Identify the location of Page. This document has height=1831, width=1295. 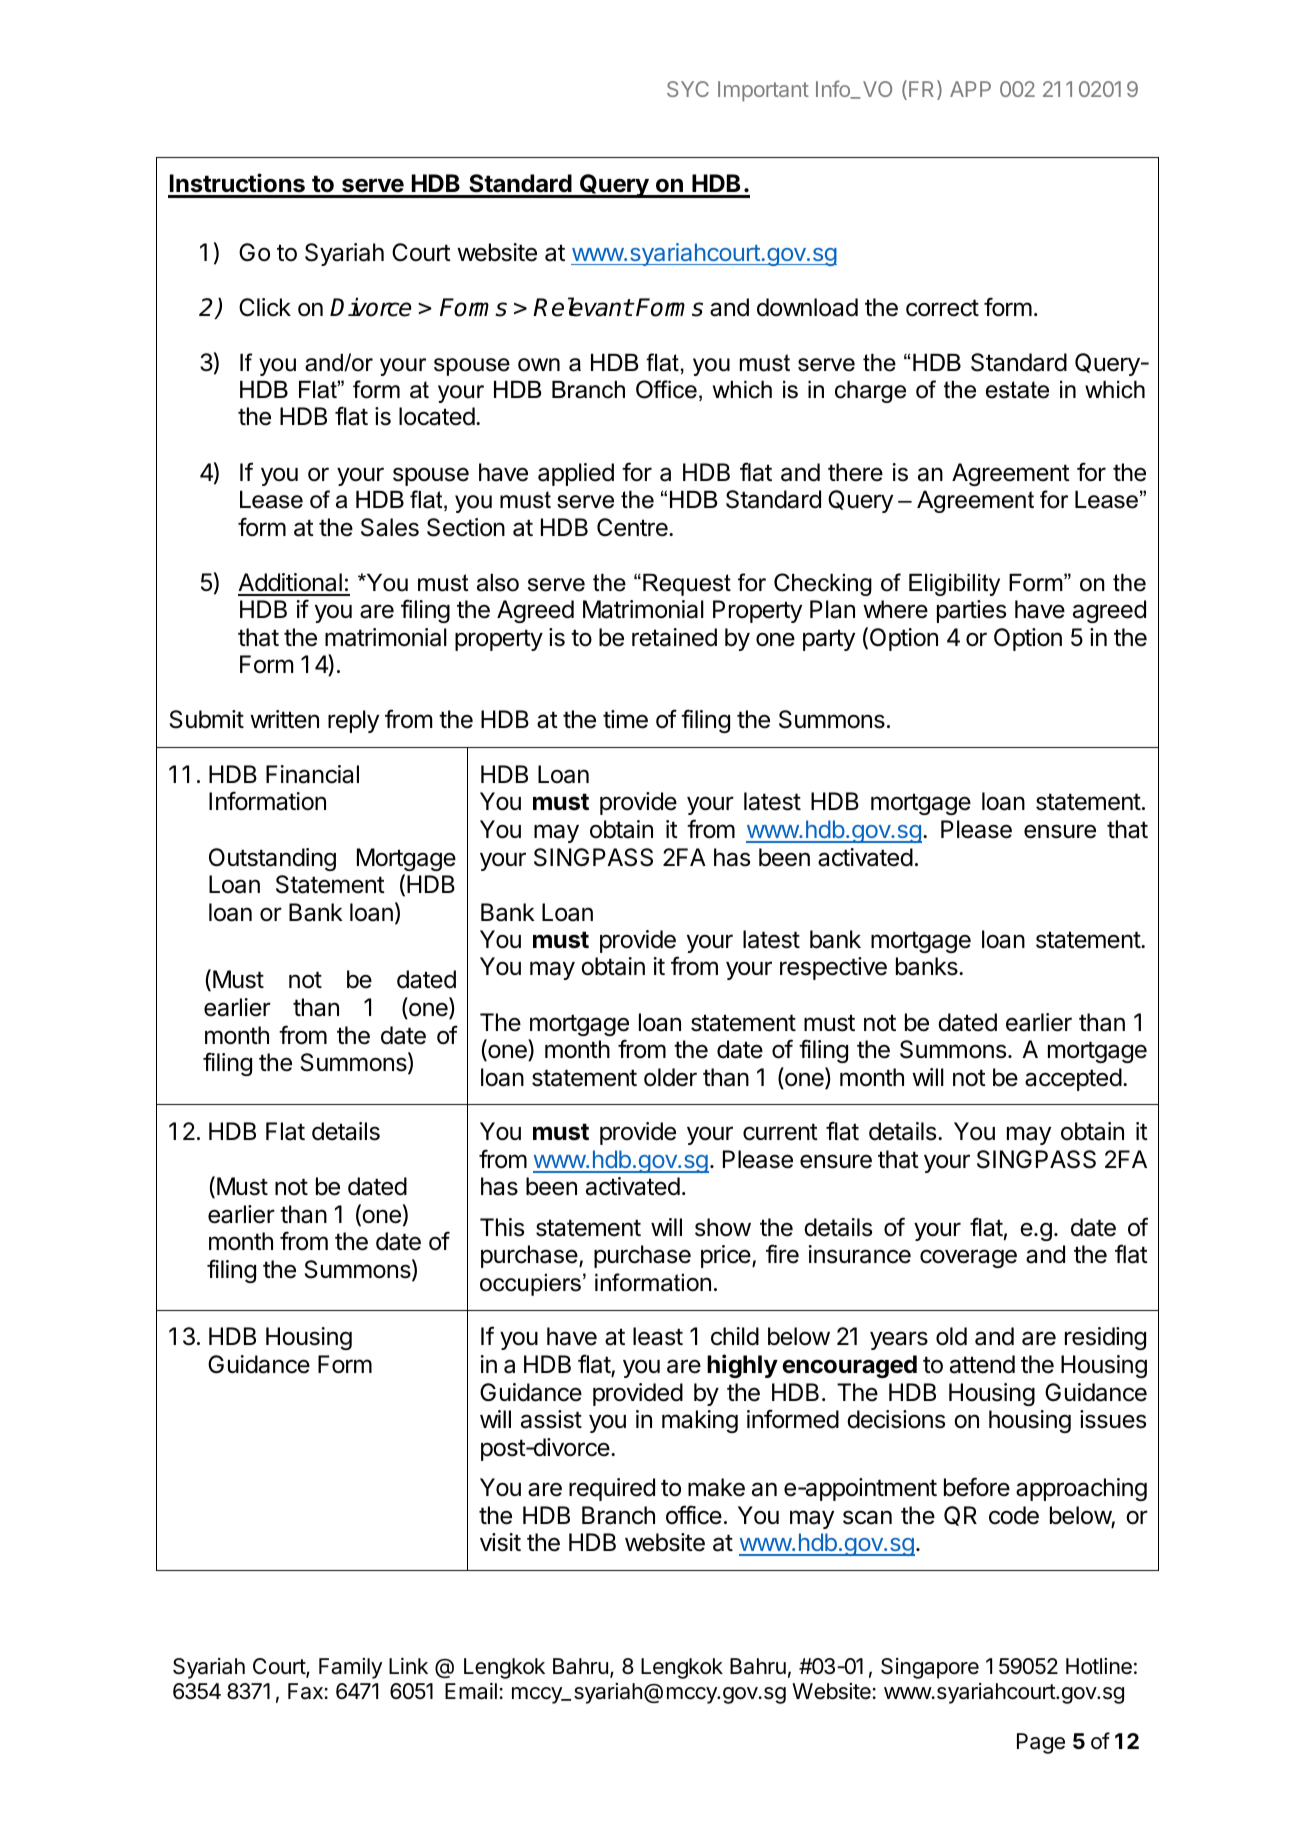
(1041, 1743).
